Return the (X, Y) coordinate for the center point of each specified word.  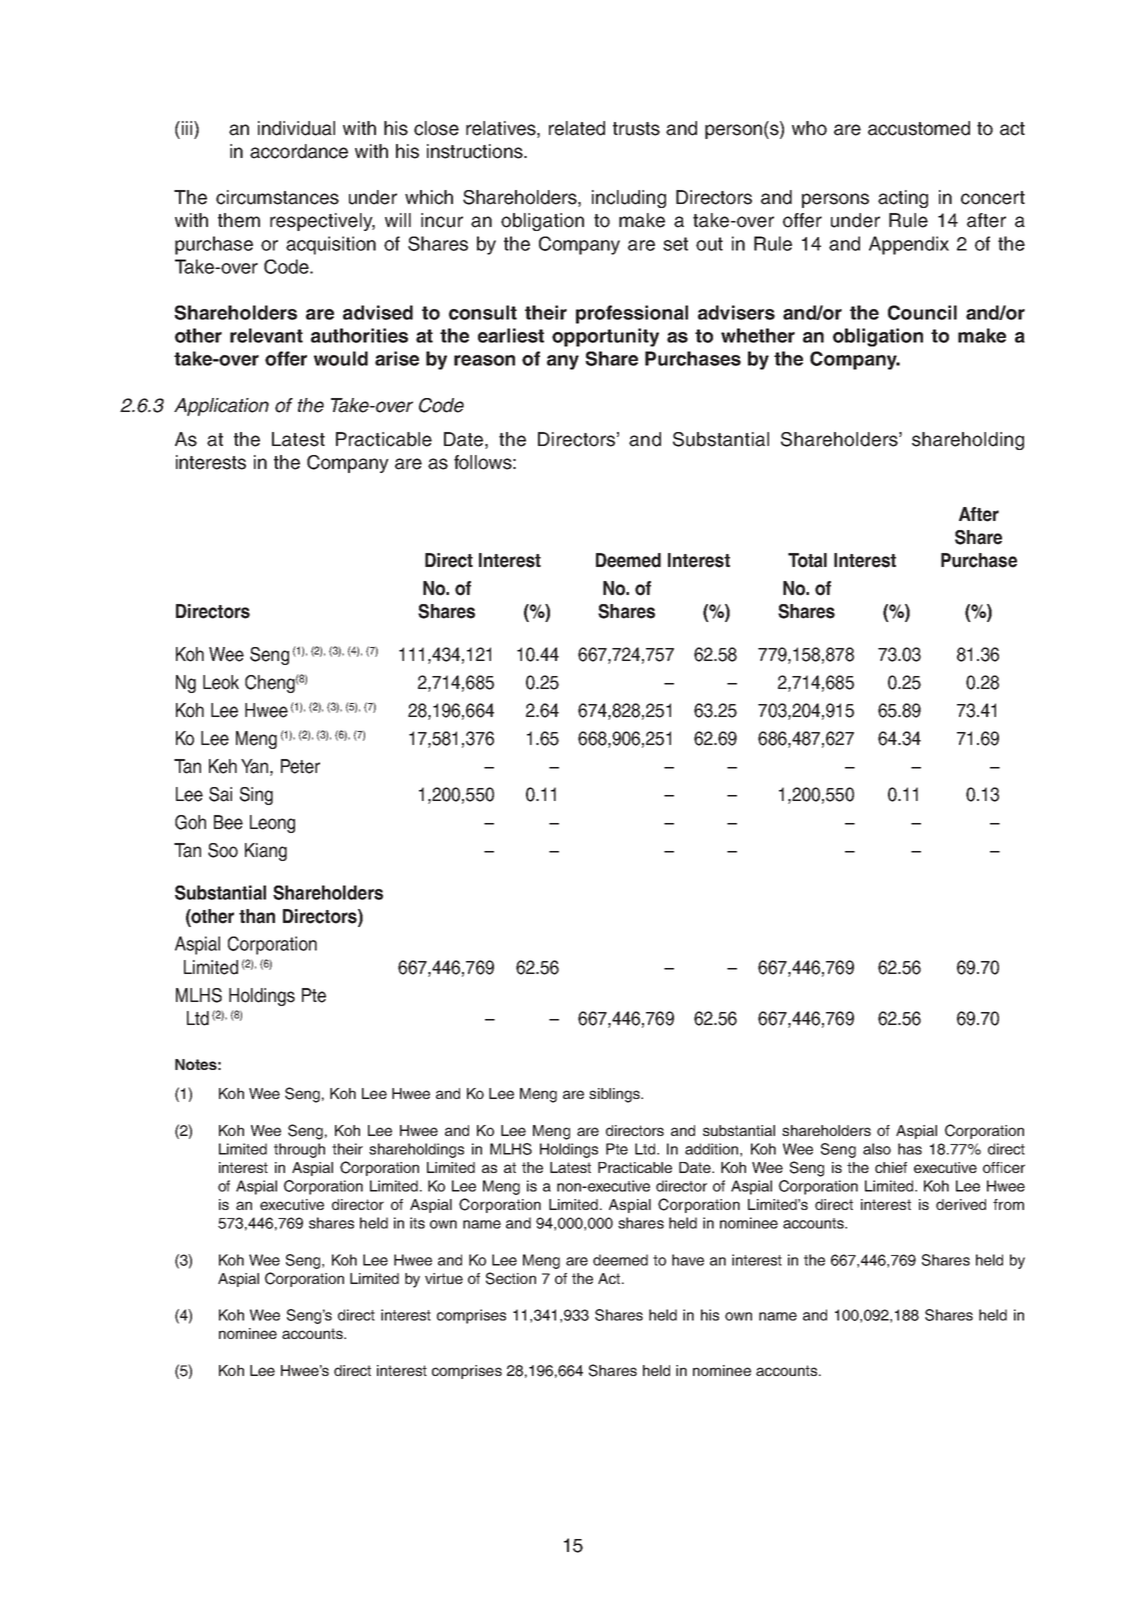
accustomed (919, 128)
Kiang (266, 852)
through (299, 1150)
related (577, 128)
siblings (615, 1095)
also (877, 1149)
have (688, 1260)
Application (221, 407)
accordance (299, 151)
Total (807, 560)
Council (922, 312)
